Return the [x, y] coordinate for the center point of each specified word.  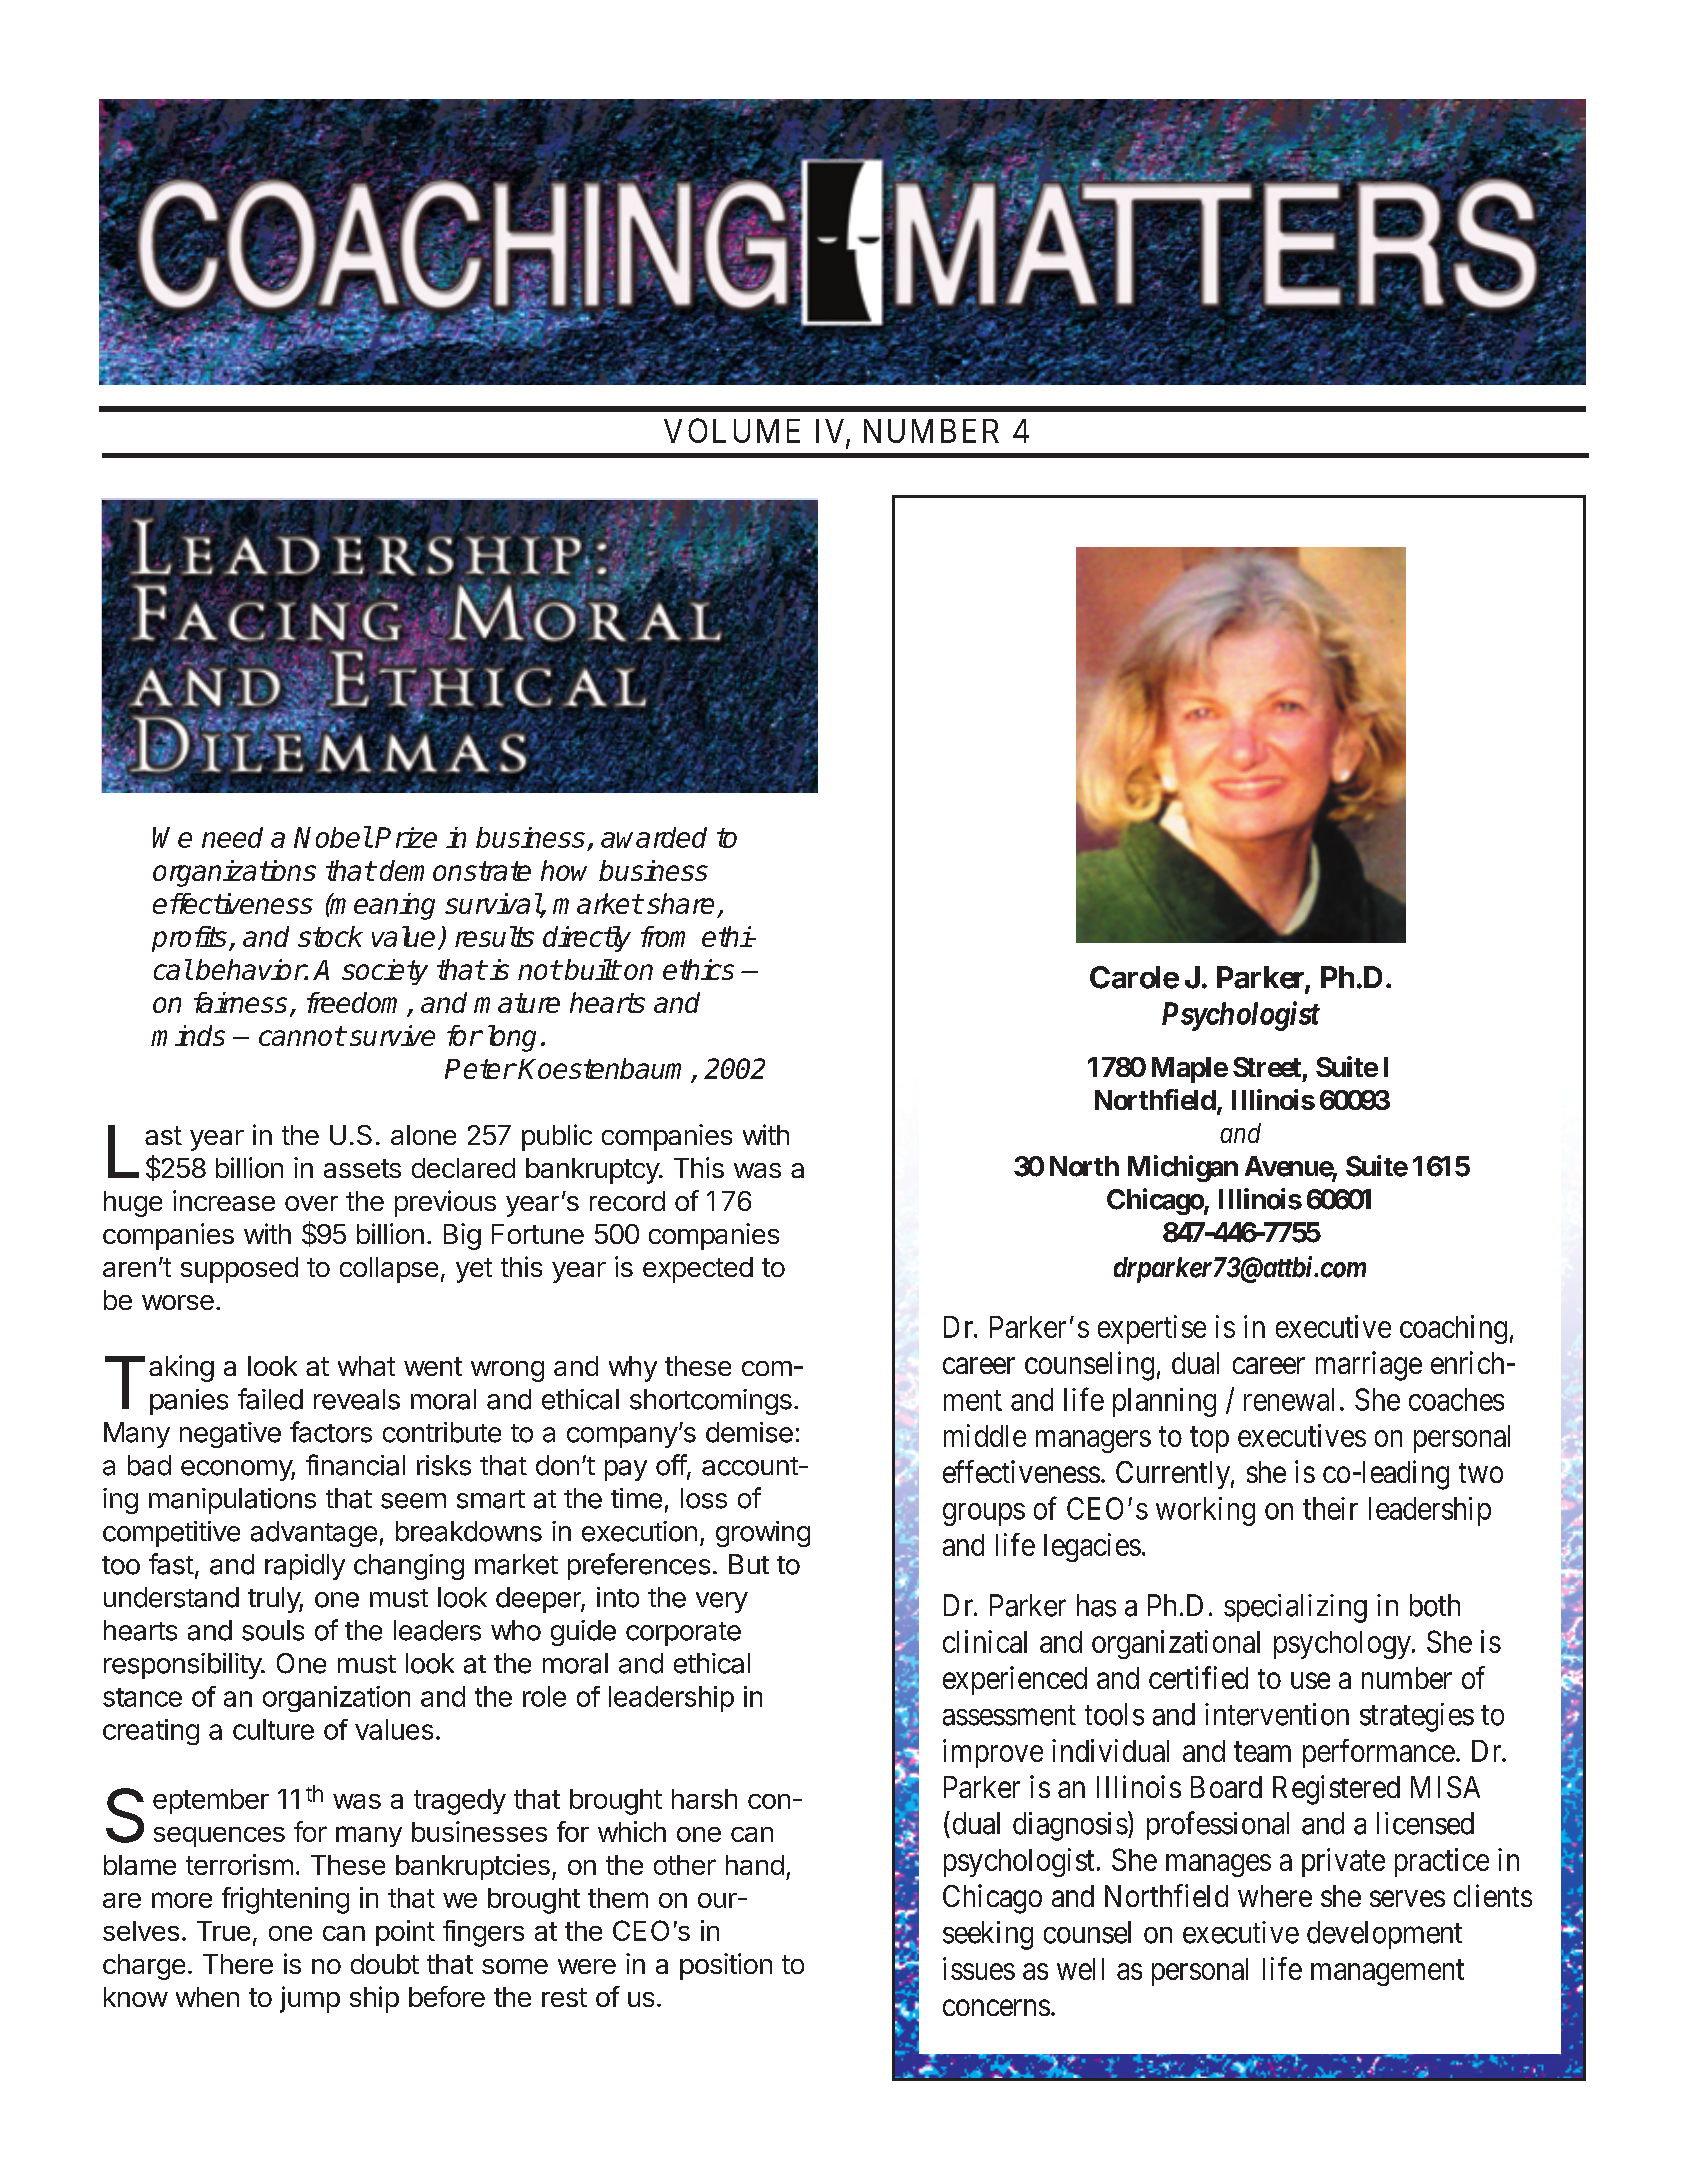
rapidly [305, 1567]
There [238, 1964]
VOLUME [732, 430]
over [311, 1203]
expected [698, 1270]
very [722, 1602]
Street [1267, 1067]
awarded [654, 837]
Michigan [1183, 1168]
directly [587, 939]
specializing [1295, 1608]
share [680, 903]
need [232, 837]
